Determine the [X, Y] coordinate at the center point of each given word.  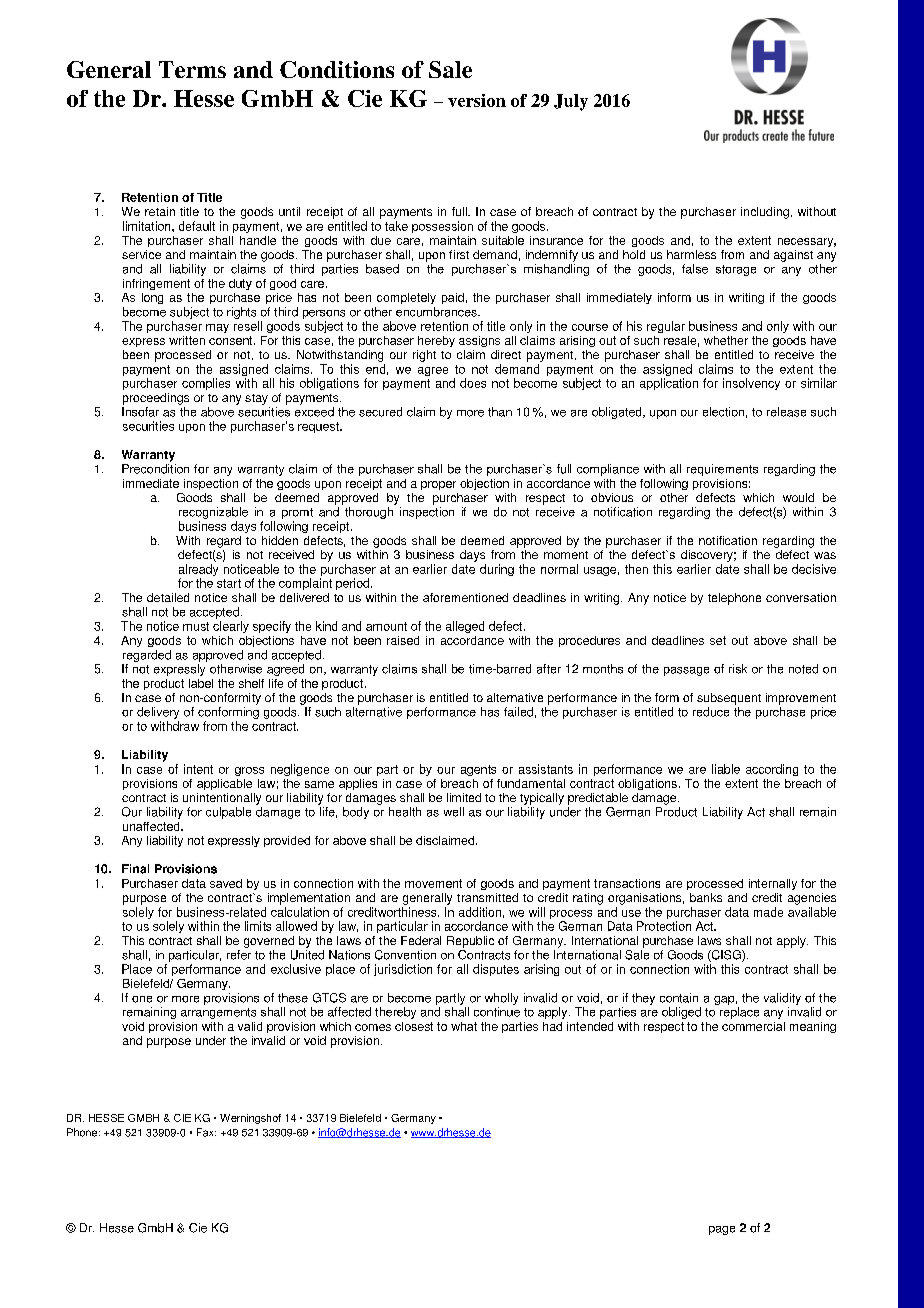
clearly [231, 627]
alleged [465, 627]
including [765, 213]
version [477, 100]
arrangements [218, 1013]
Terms [192, 69]
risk [738, 669]
